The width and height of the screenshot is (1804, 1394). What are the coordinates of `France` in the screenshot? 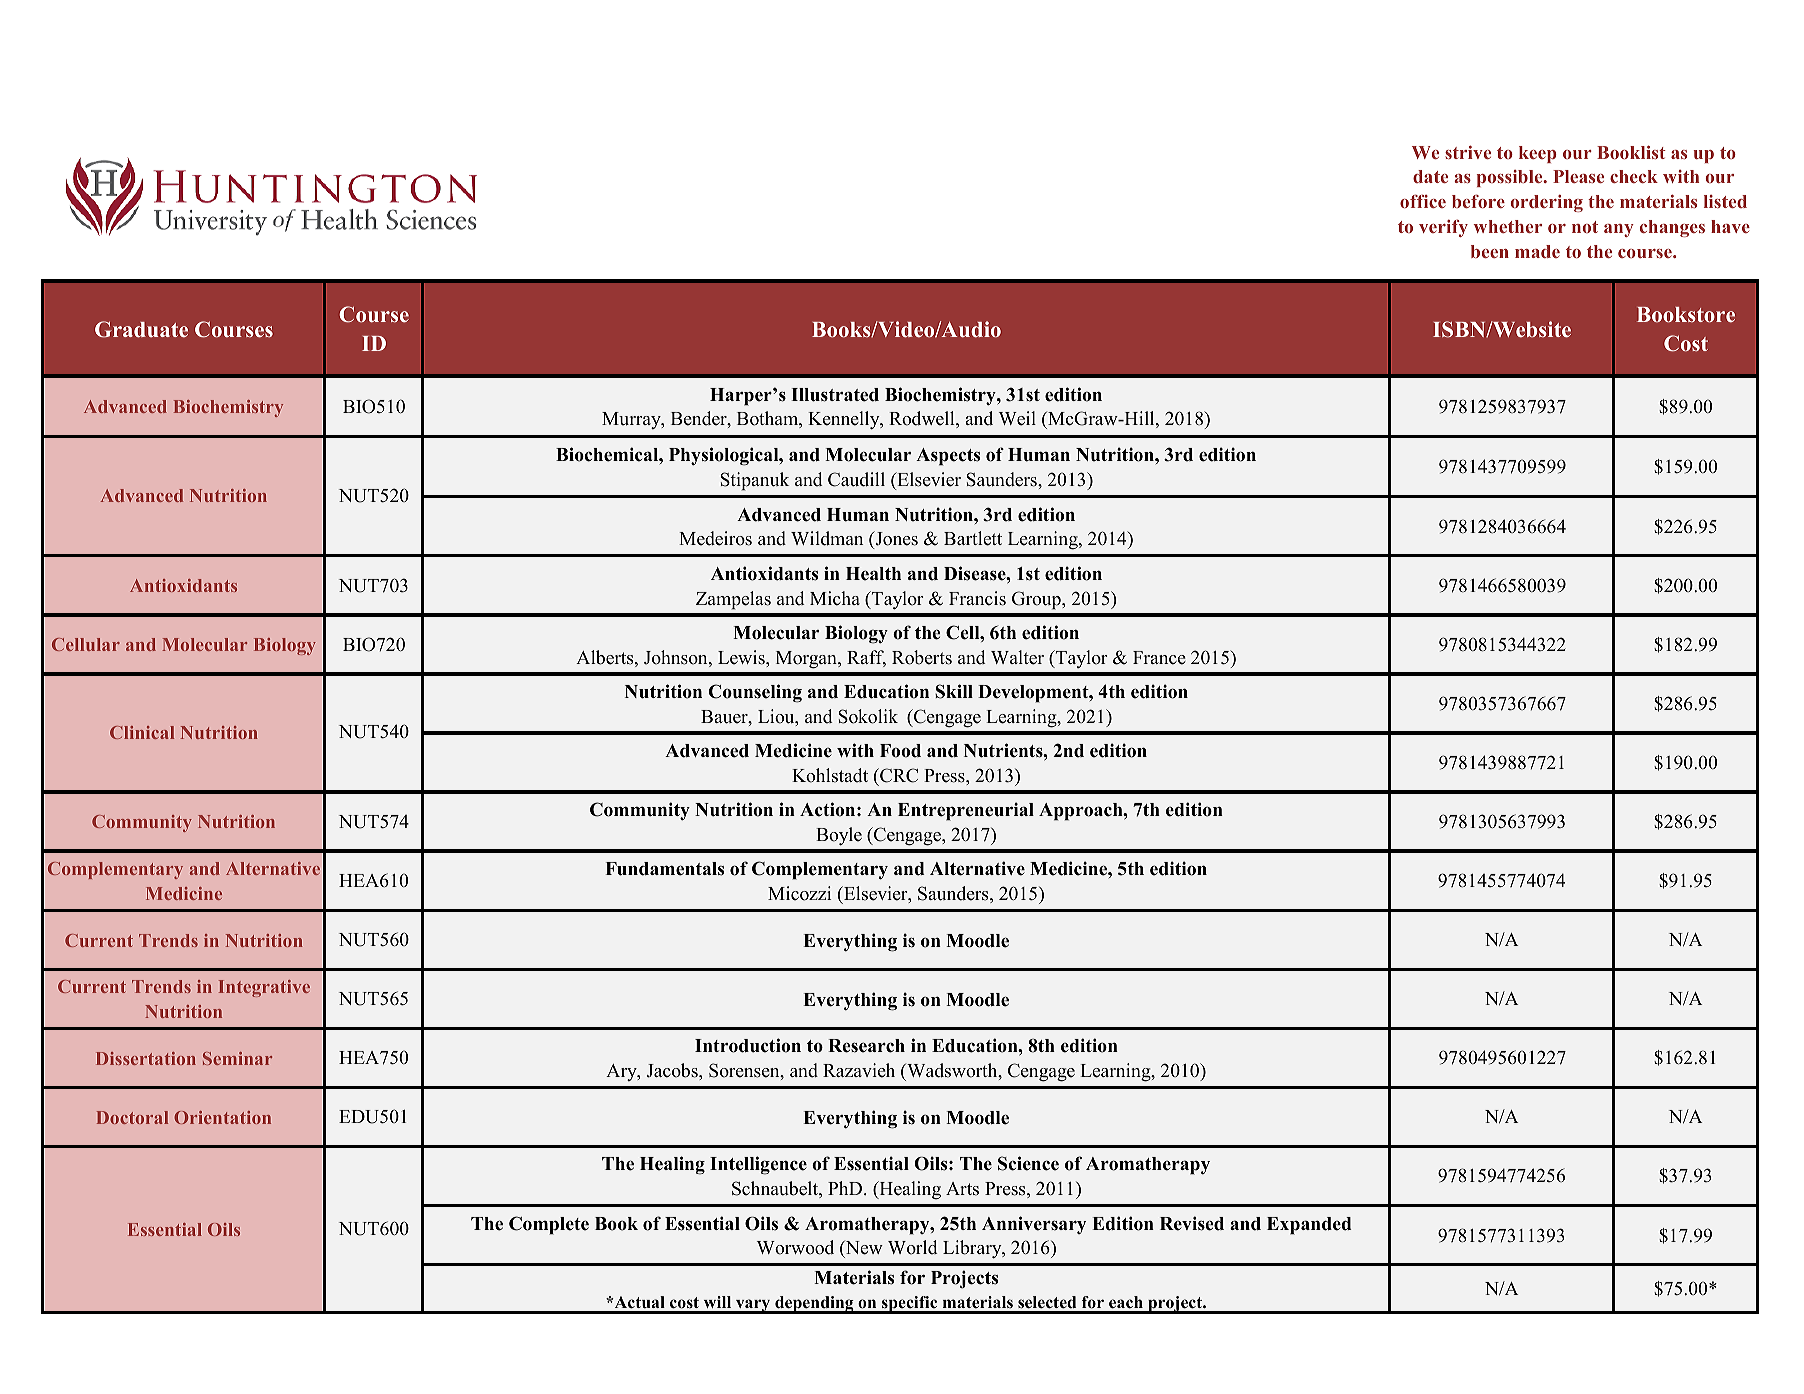 It's located at (1159, 658).
